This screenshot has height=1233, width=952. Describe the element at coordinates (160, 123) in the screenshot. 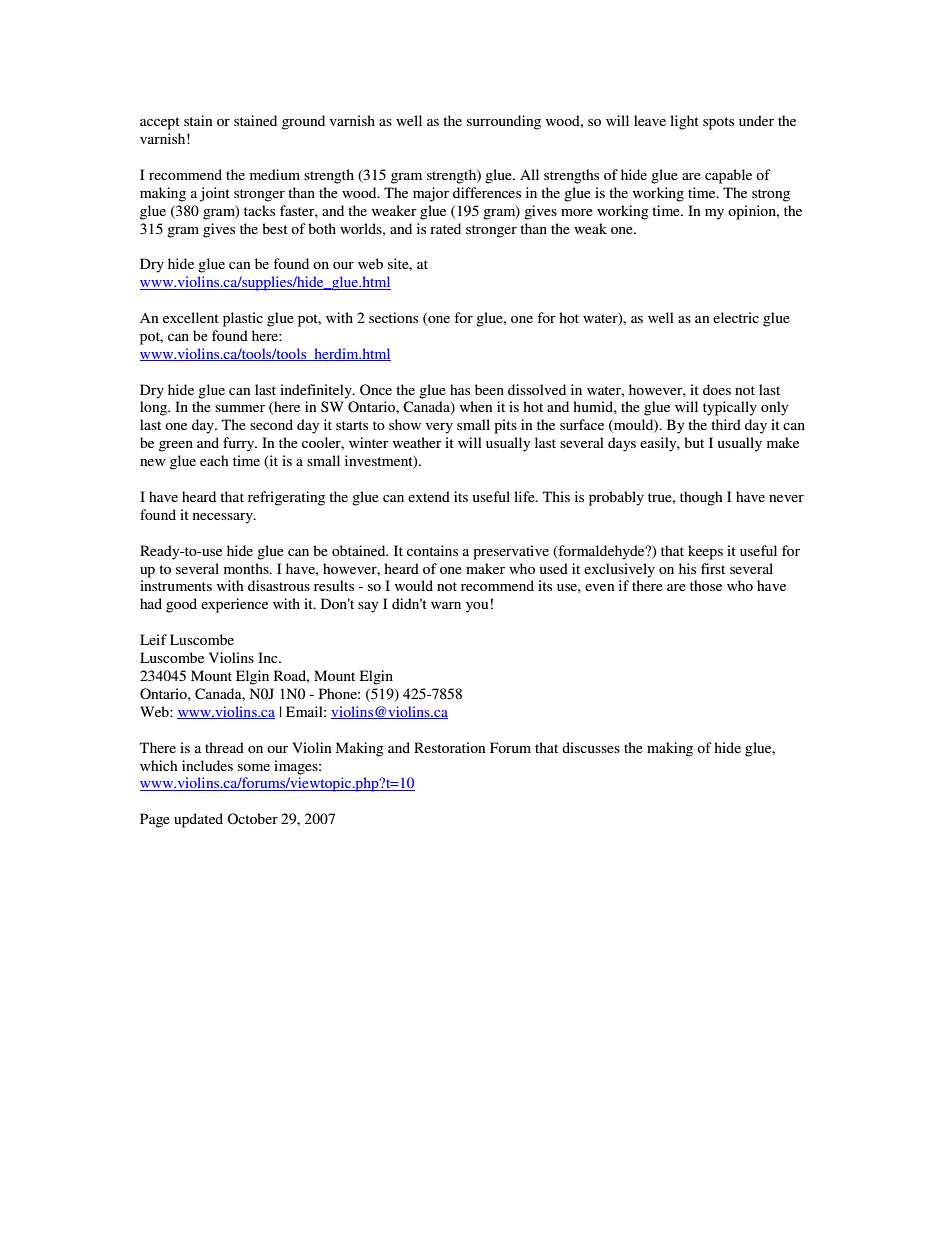

I see `accept` at that location.
